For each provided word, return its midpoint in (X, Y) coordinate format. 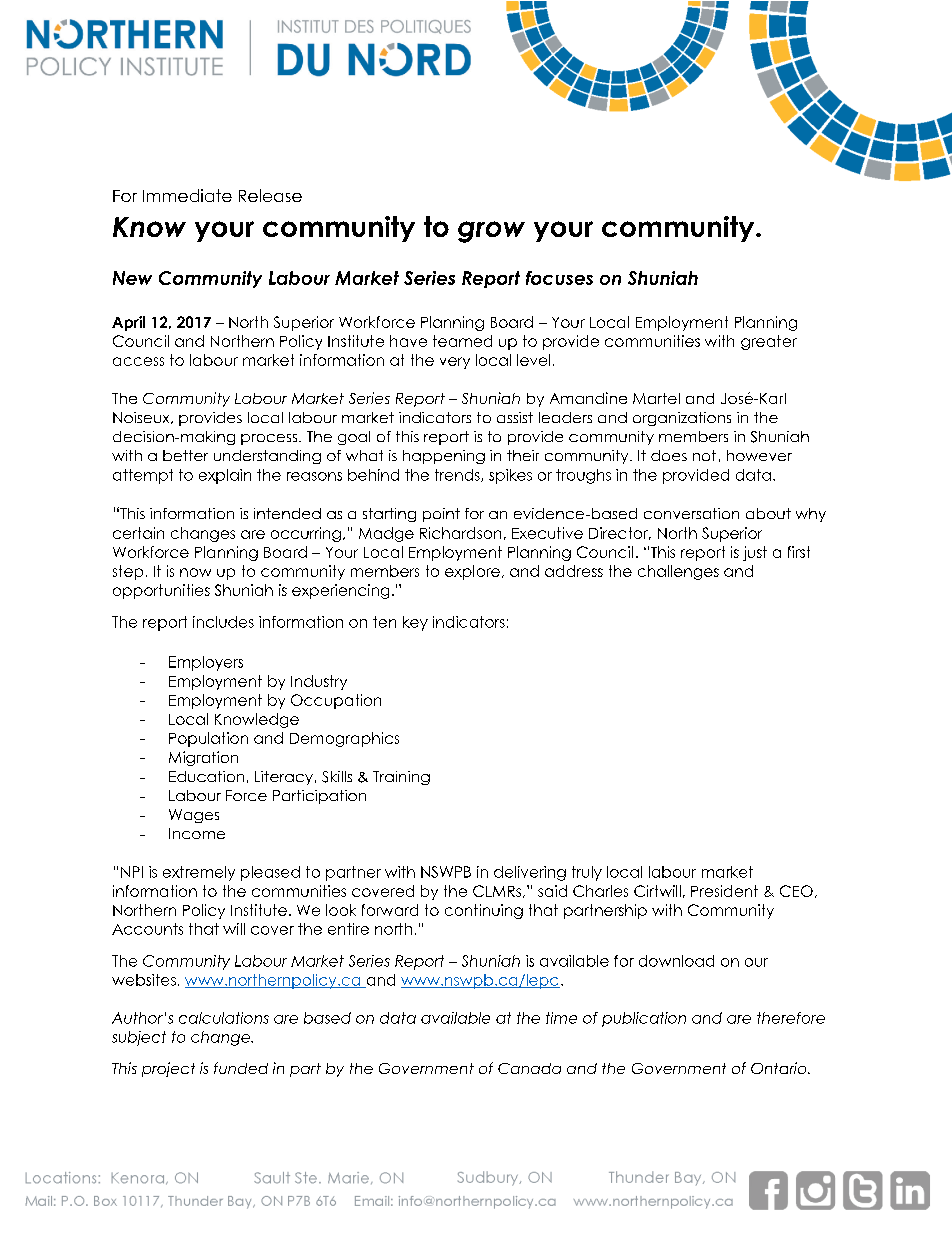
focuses (559, 278)
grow (491, 232)
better (185, 455)
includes (223, 622)
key (415, 623)
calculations (224, 1018)
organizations (682, 419)
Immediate (187, 195)
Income (197, 833)
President (724, 891)
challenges (678, 572)
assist (515, 417)
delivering (530, 873)
